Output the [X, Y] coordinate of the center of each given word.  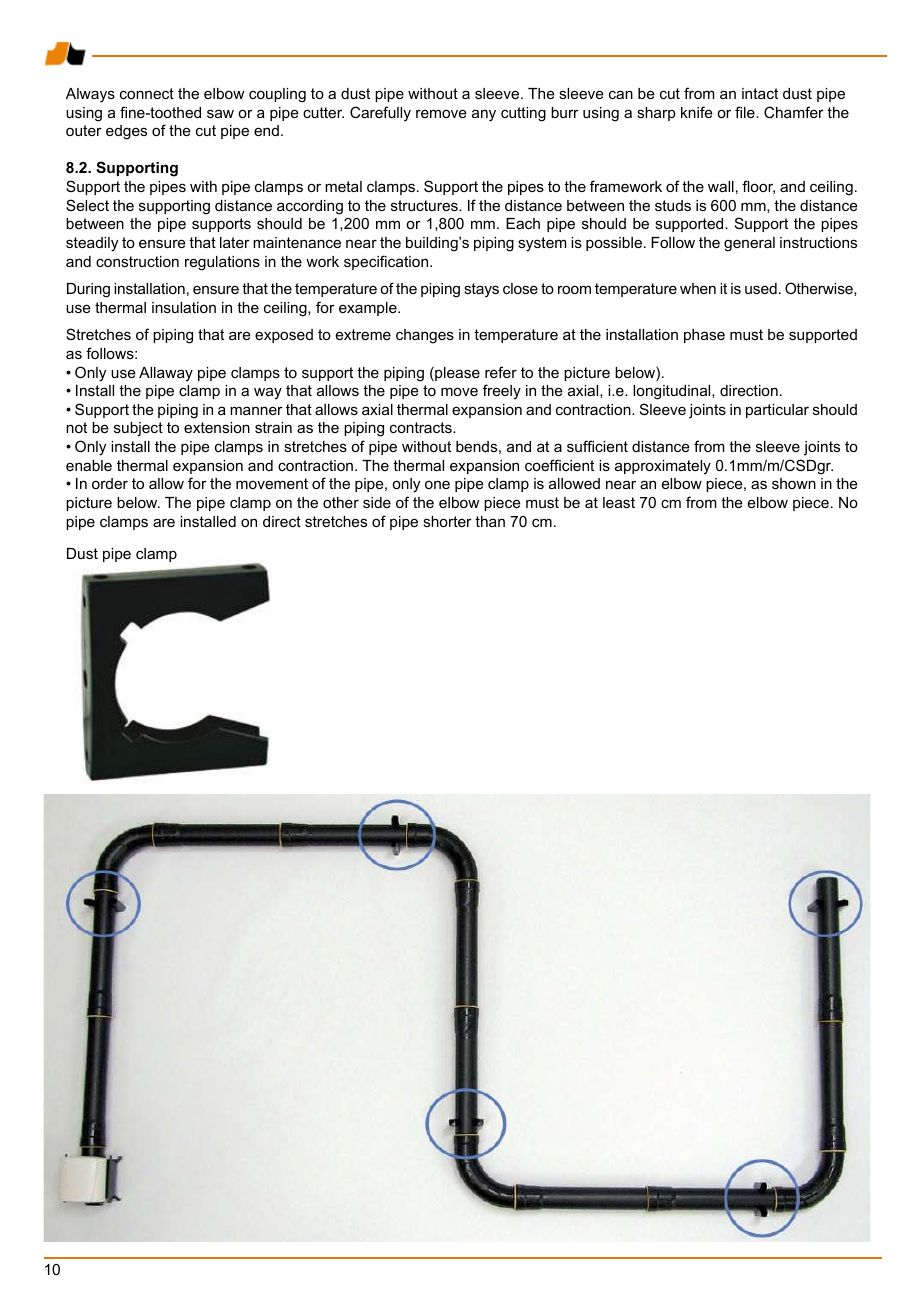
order [110, 483]
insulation [184, 307]
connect [147, 93]
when [698, 288]
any [484, 115]
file [746, 112]
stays [481, 290]
